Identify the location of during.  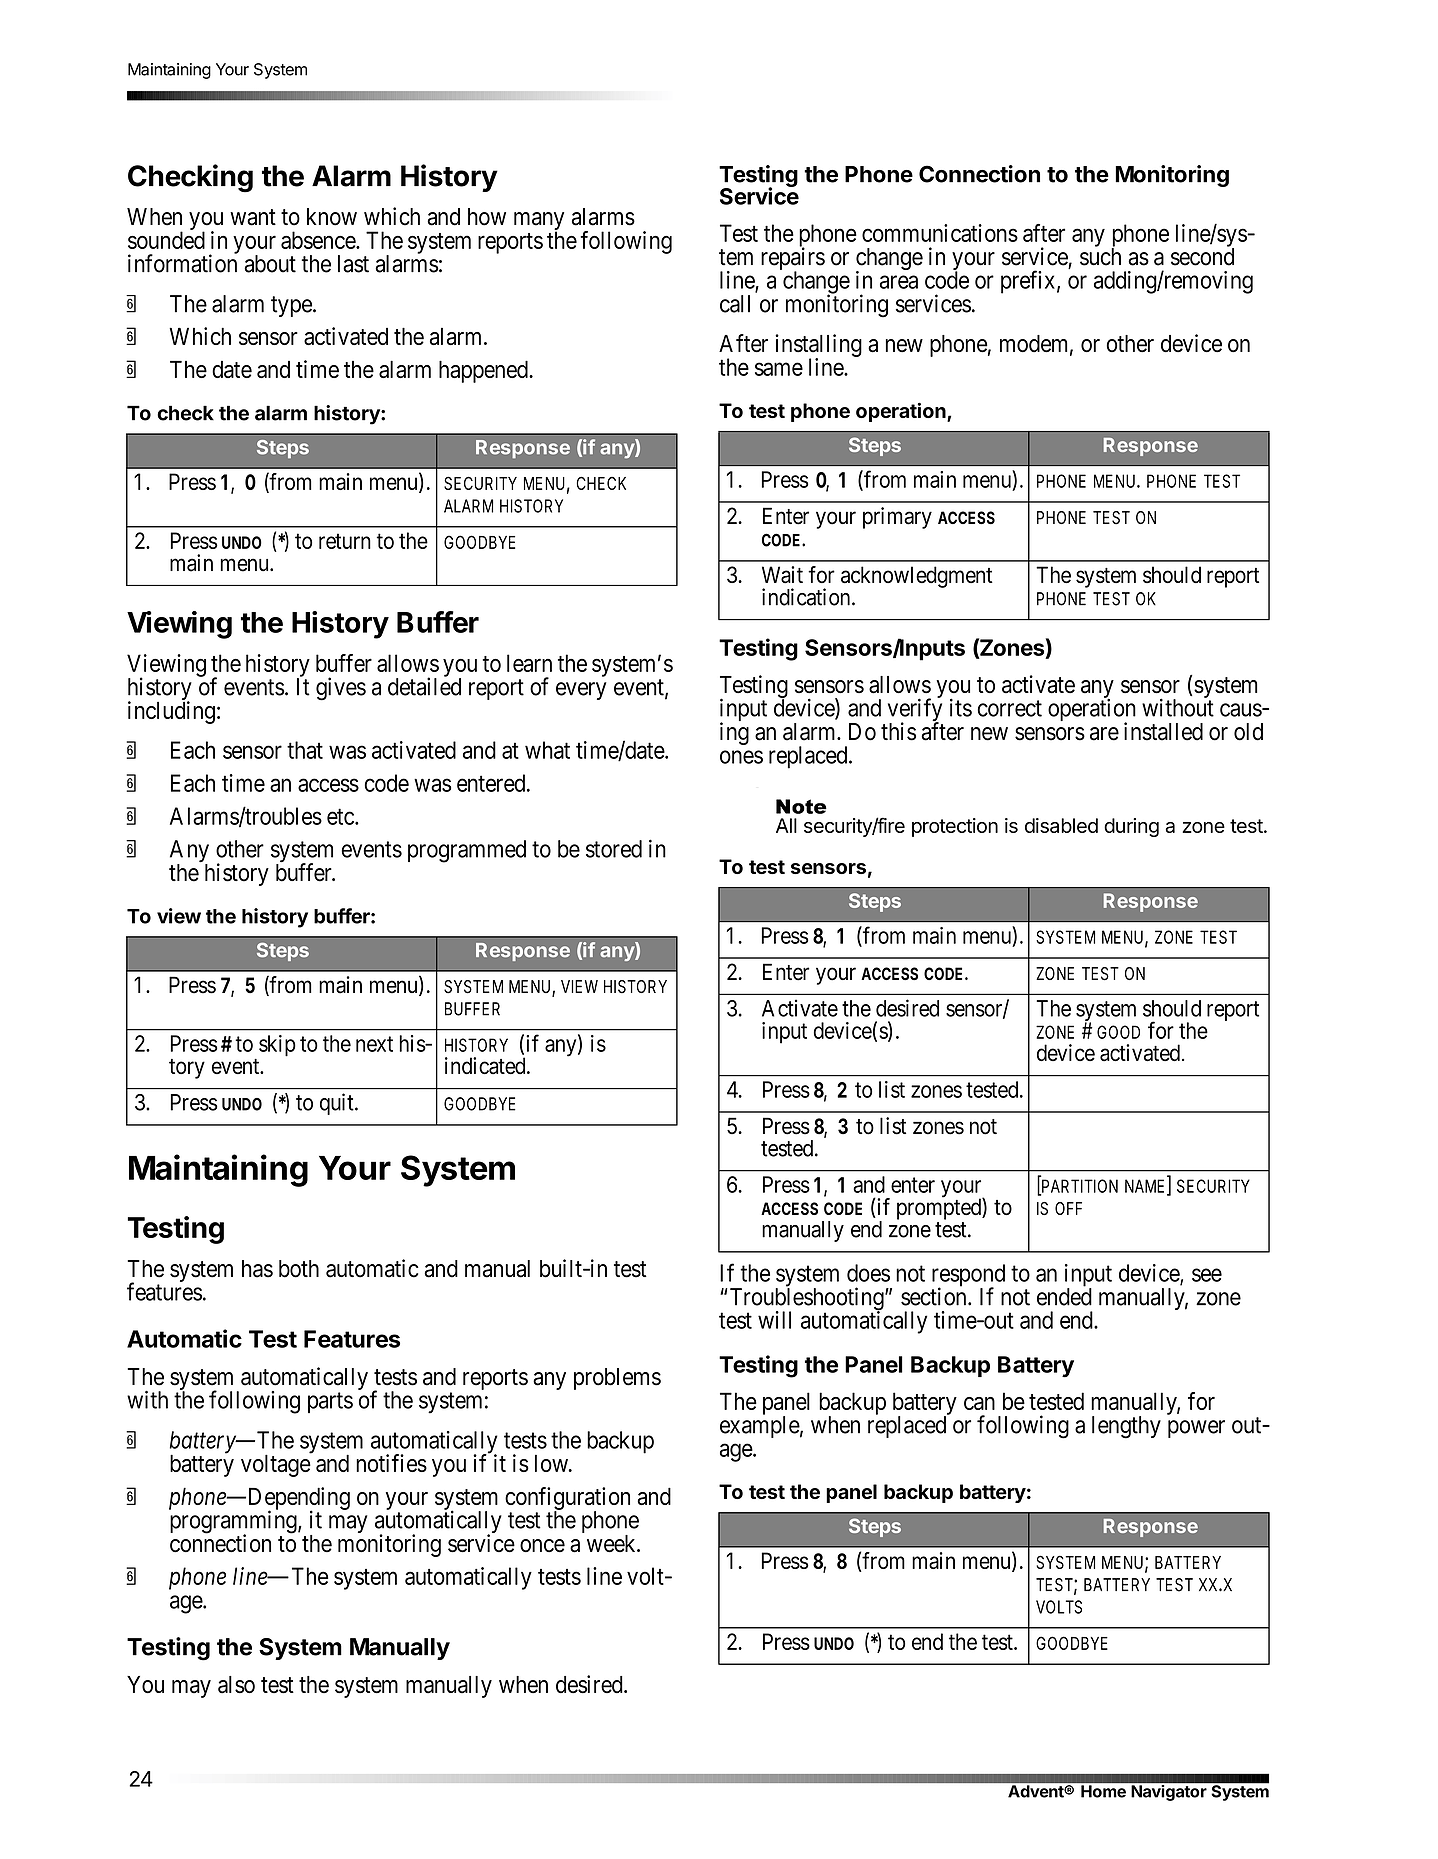
(1131, 827).
